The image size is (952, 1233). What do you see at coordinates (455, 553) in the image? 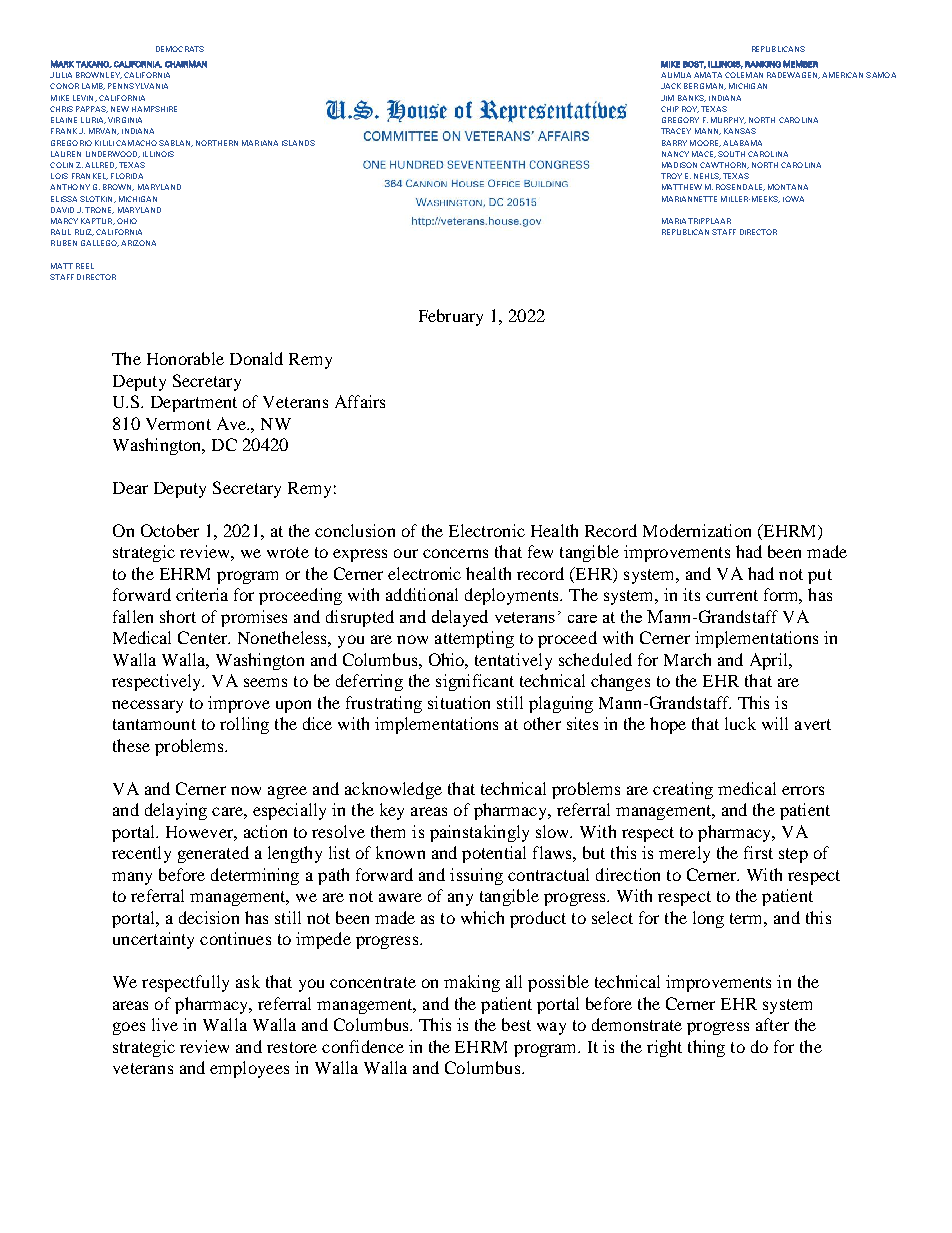
I see `concerns` at bounding box center [455, 553].
